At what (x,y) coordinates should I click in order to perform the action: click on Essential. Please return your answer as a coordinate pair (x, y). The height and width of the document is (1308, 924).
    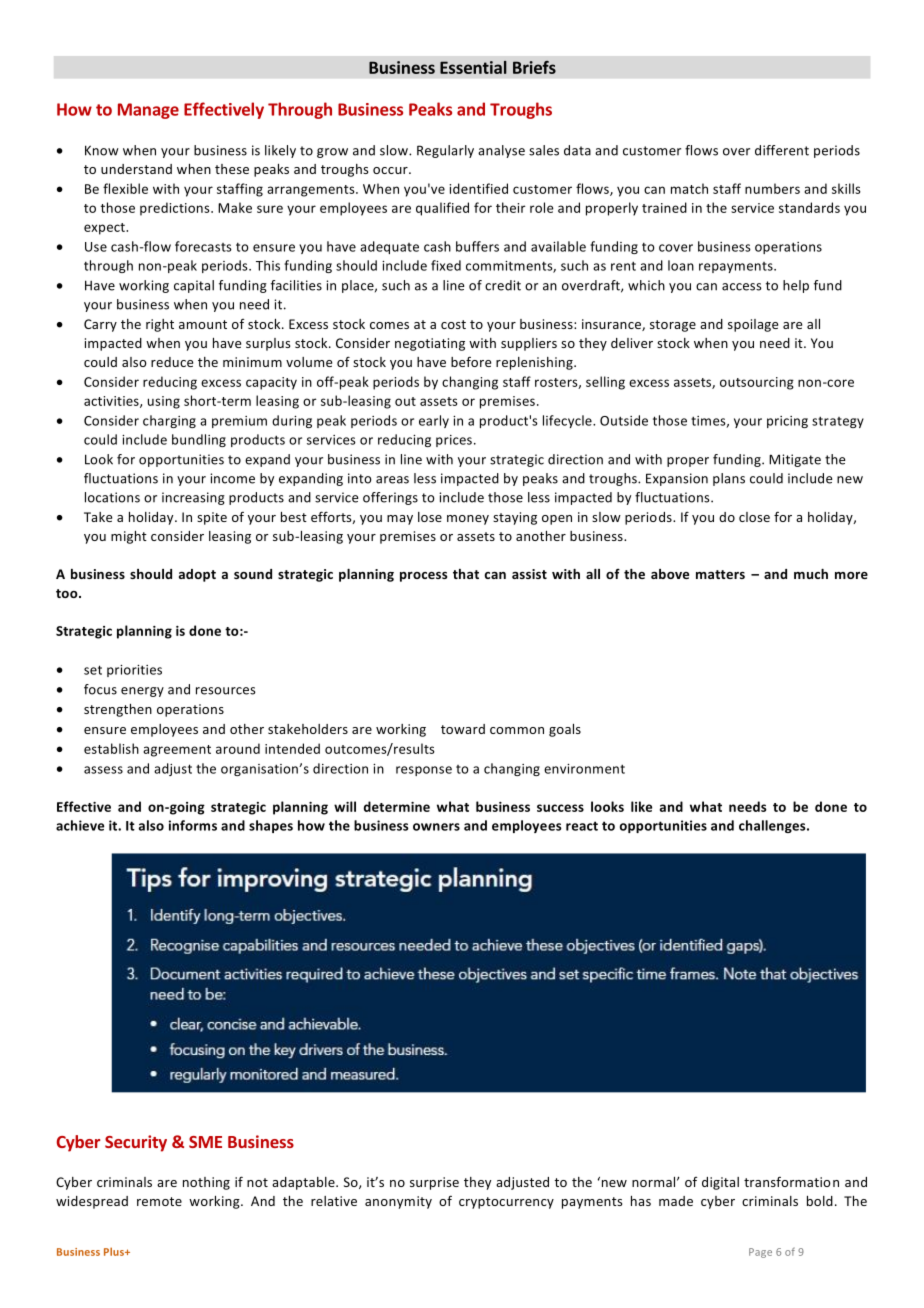
    Looking at the image, I should click on (473, 67).
